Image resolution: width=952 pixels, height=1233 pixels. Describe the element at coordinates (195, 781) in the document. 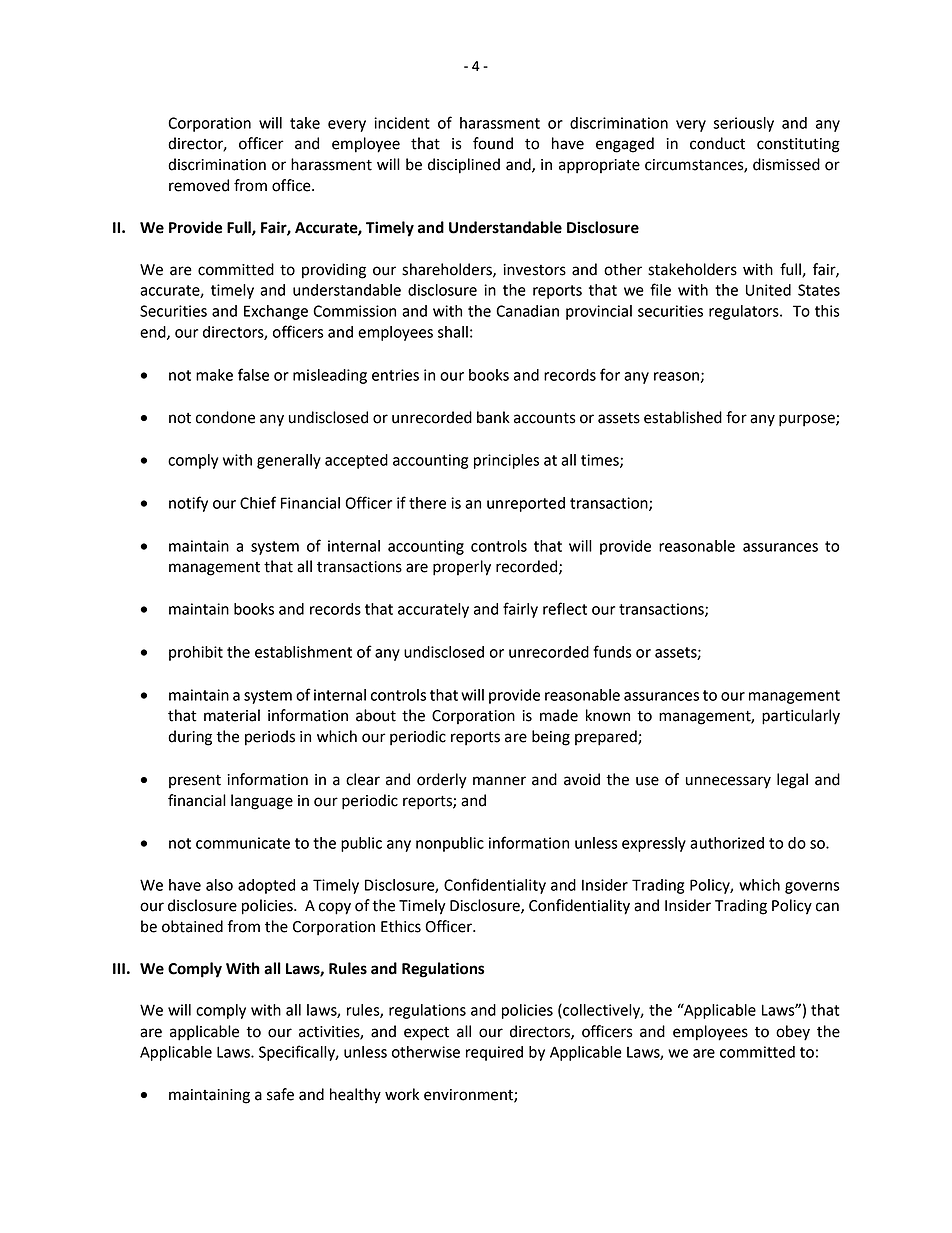

I see `present` at that location.
